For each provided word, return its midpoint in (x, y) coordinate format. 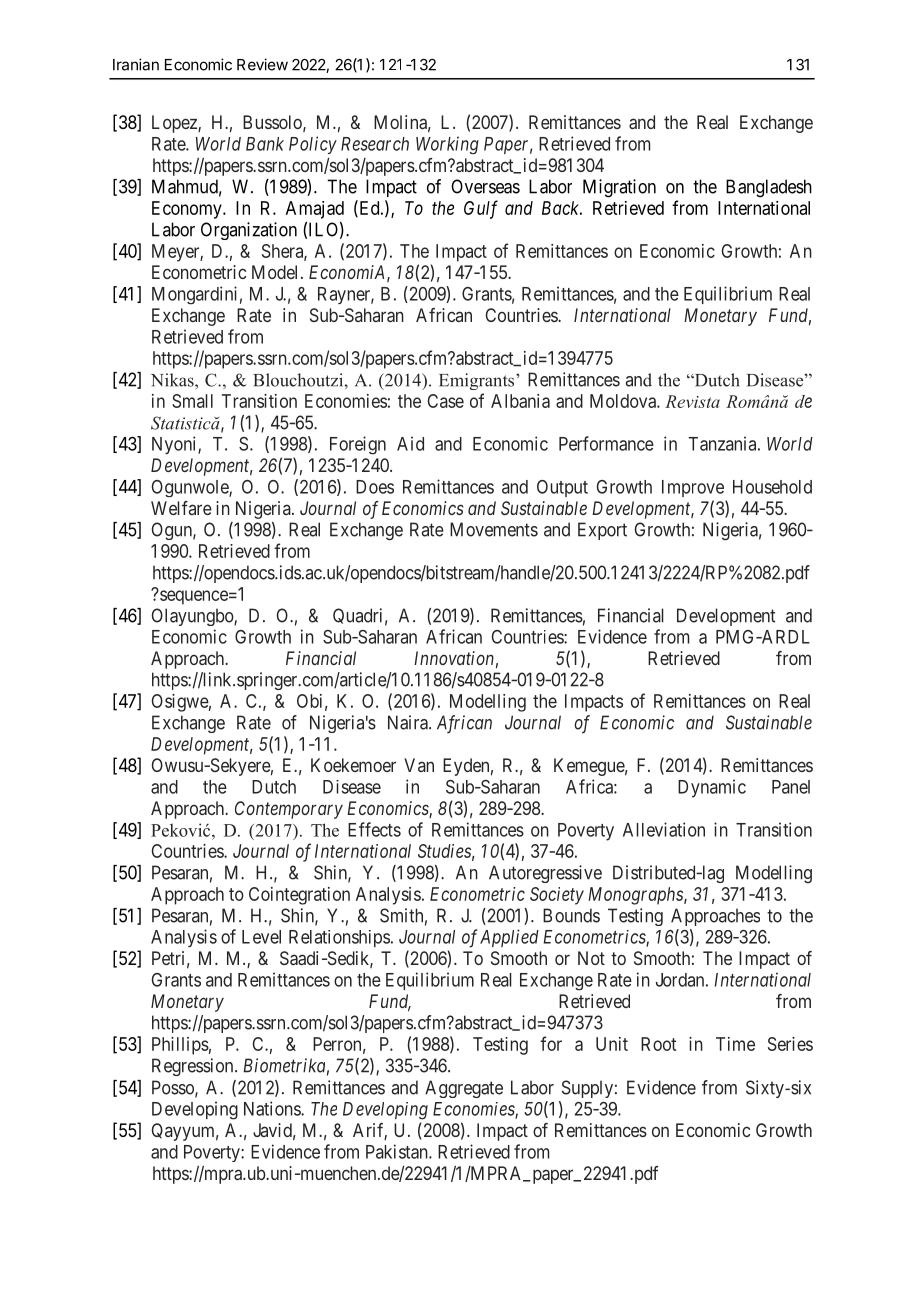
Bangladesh (769, 188)
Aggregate (464, 1089)
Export (602, 531)
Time (735, 1044)
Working (447, 145)
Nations (273, 1108)
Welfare (181, 508)
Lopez (175, 124)
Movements (494, 529)
